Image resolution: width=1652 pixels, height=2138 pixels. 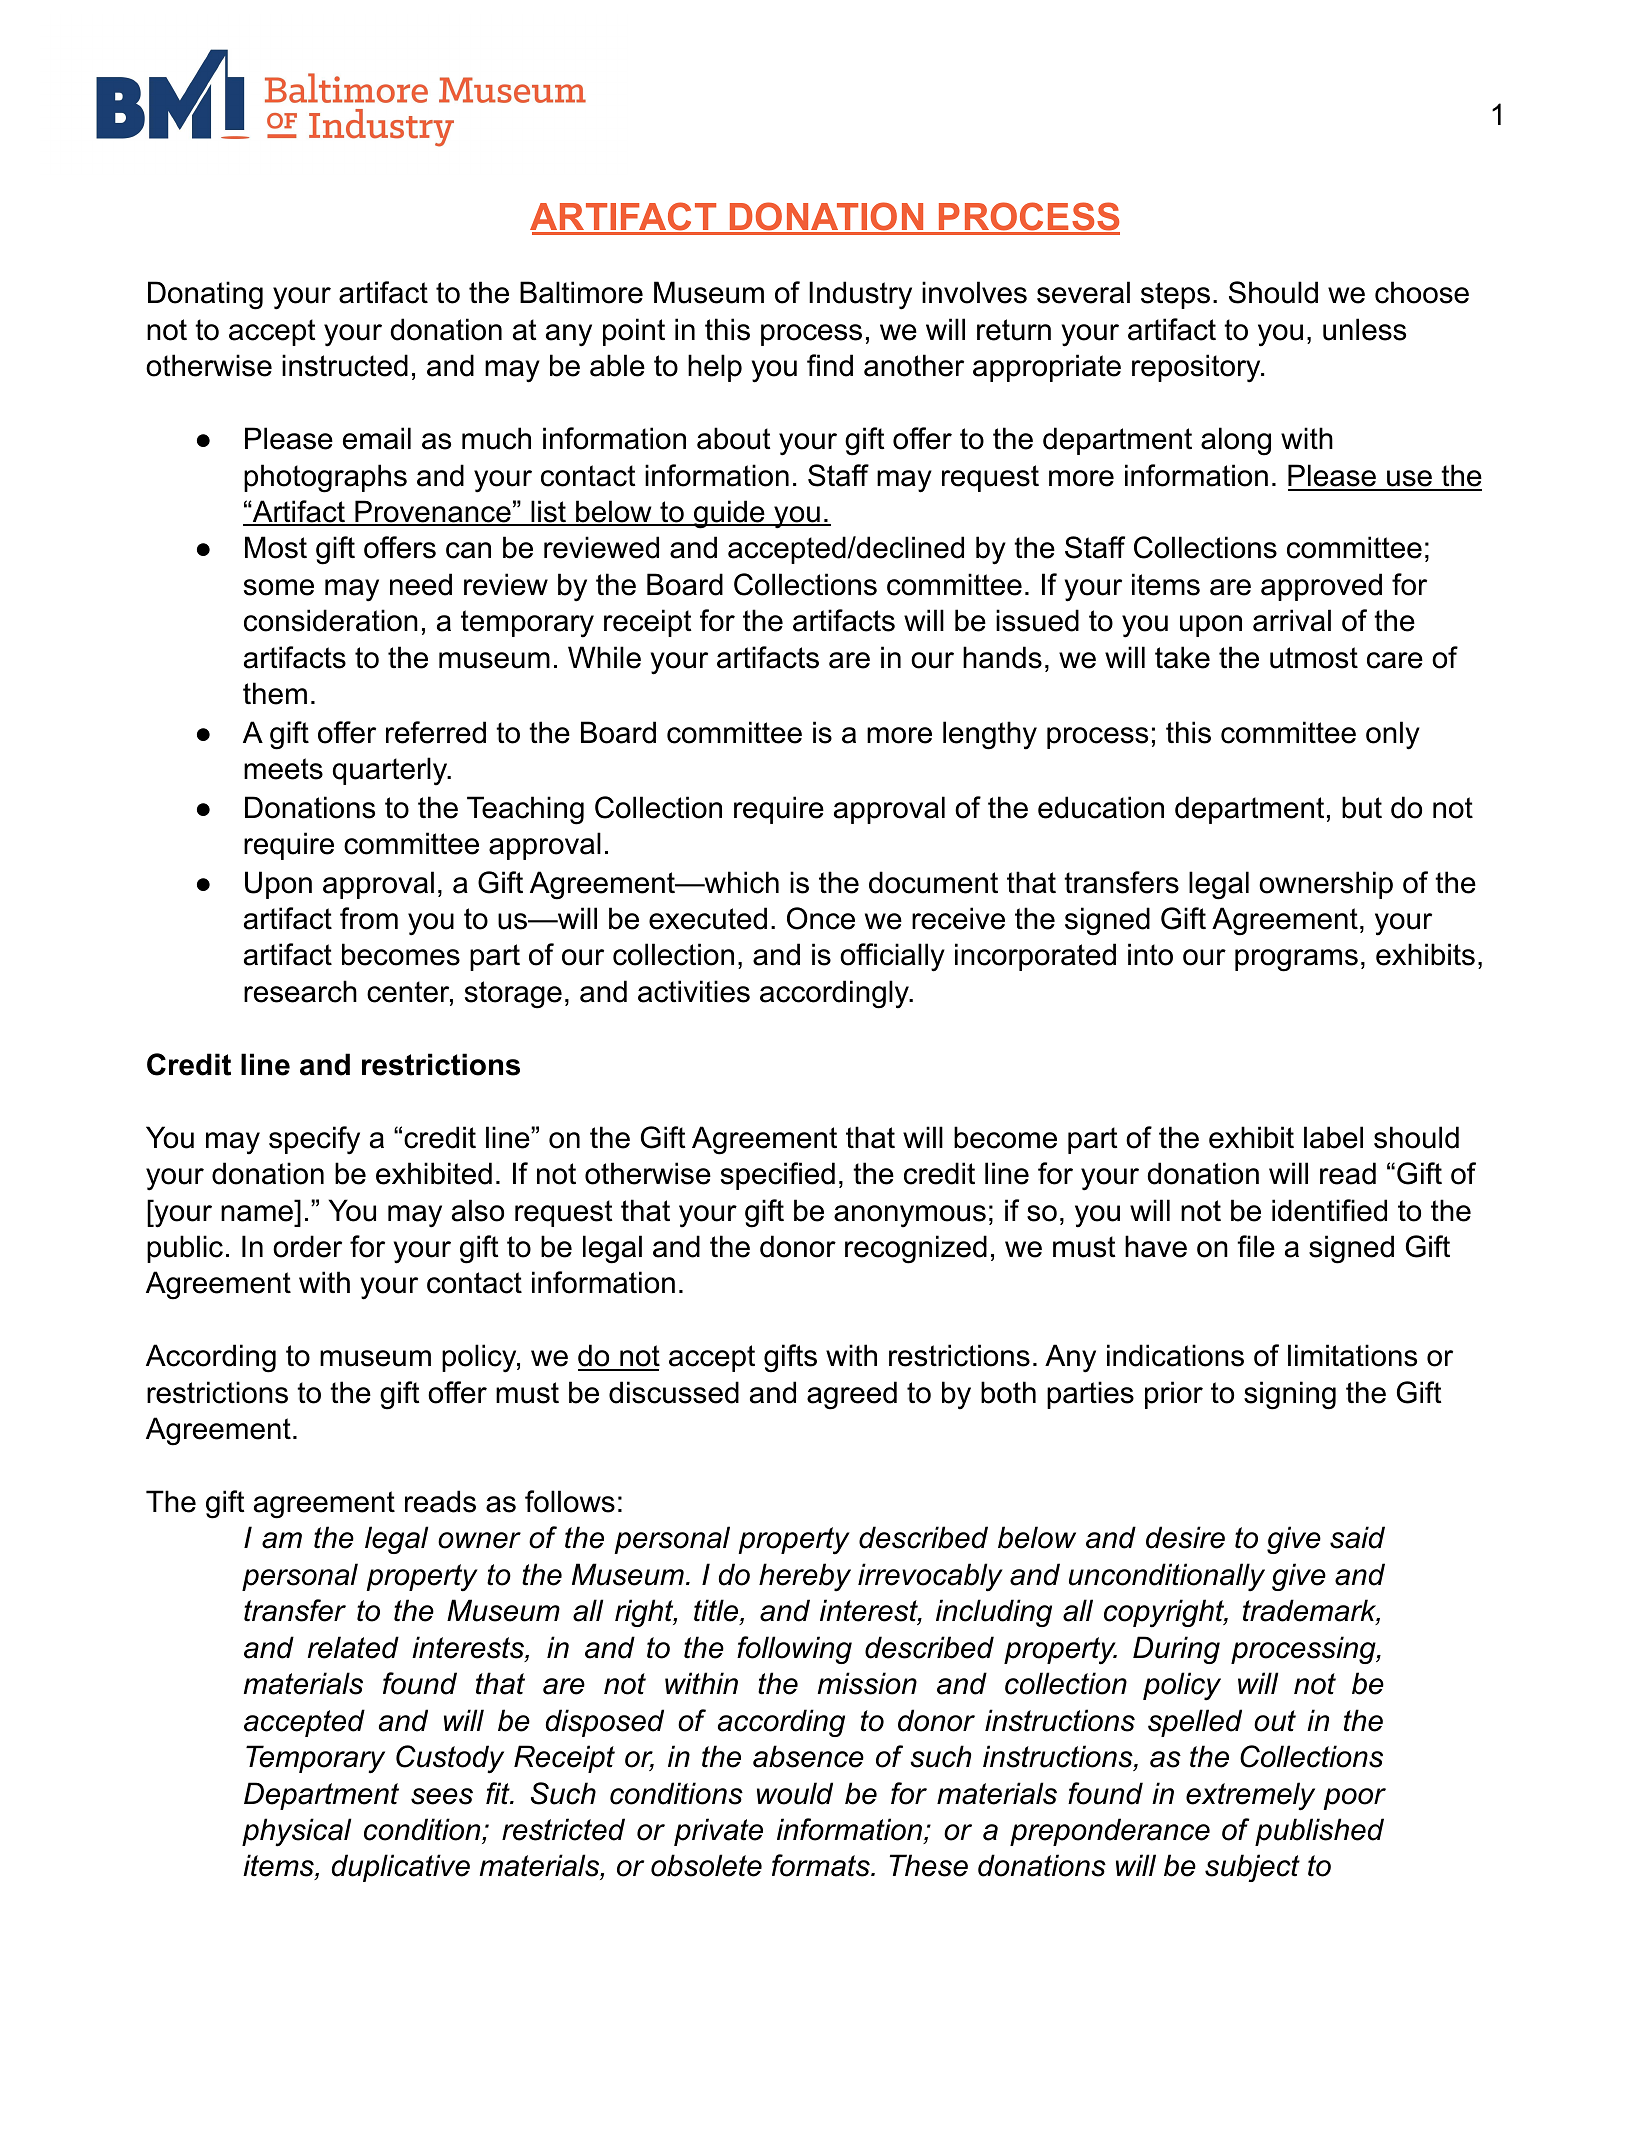 What do you see at coordinates (1197, 368) in the page?
I see `repository` at bounding box center [1197, 368].
